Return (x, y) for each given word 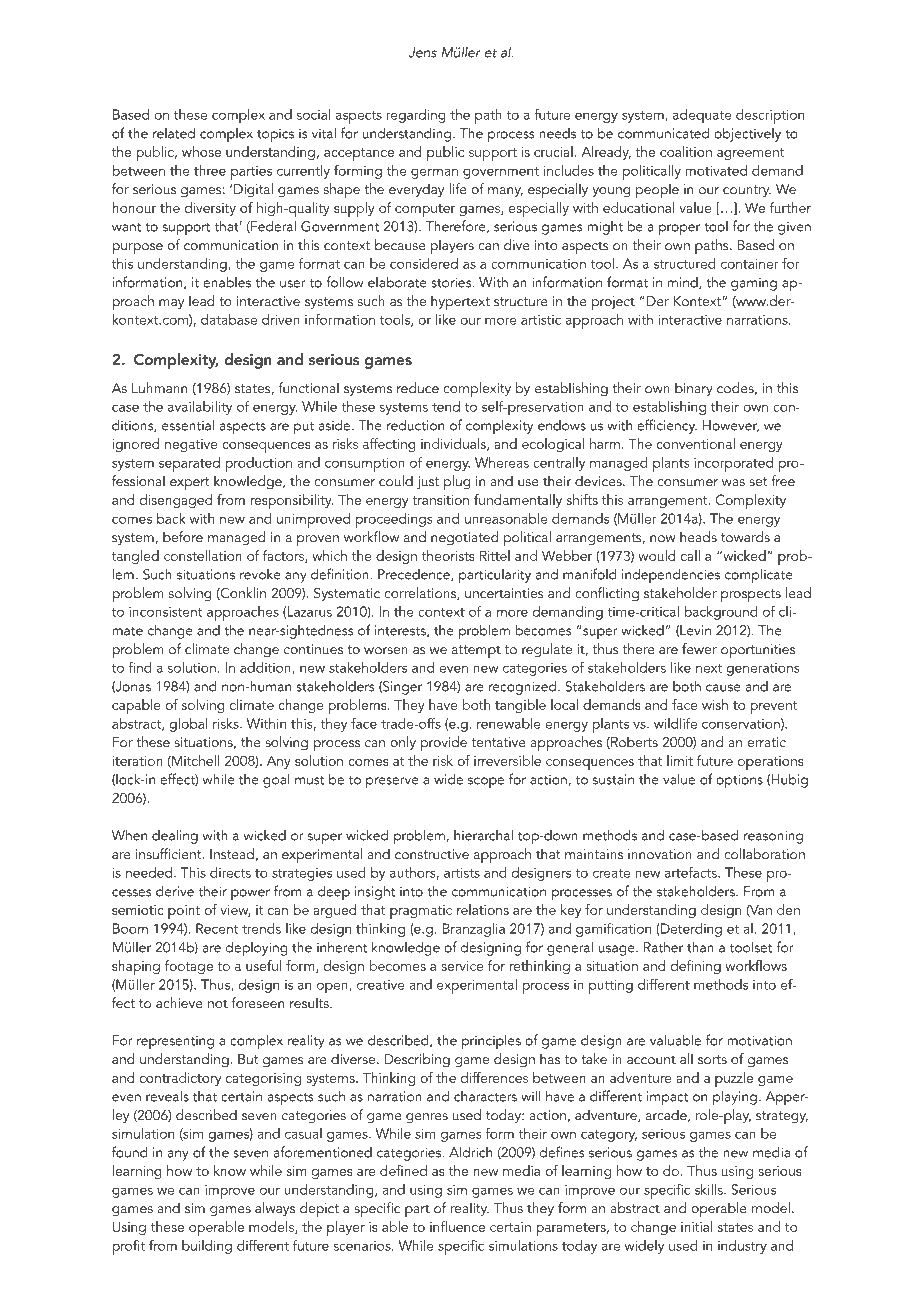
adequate (702, 116)
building (207, 1247)
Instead (232, 853)
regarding (416, 116)
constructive (432, 854)
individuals (454, 444)
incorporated (733, 464)
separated (189, 464)
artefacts (692, 872)
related (174, 133)
